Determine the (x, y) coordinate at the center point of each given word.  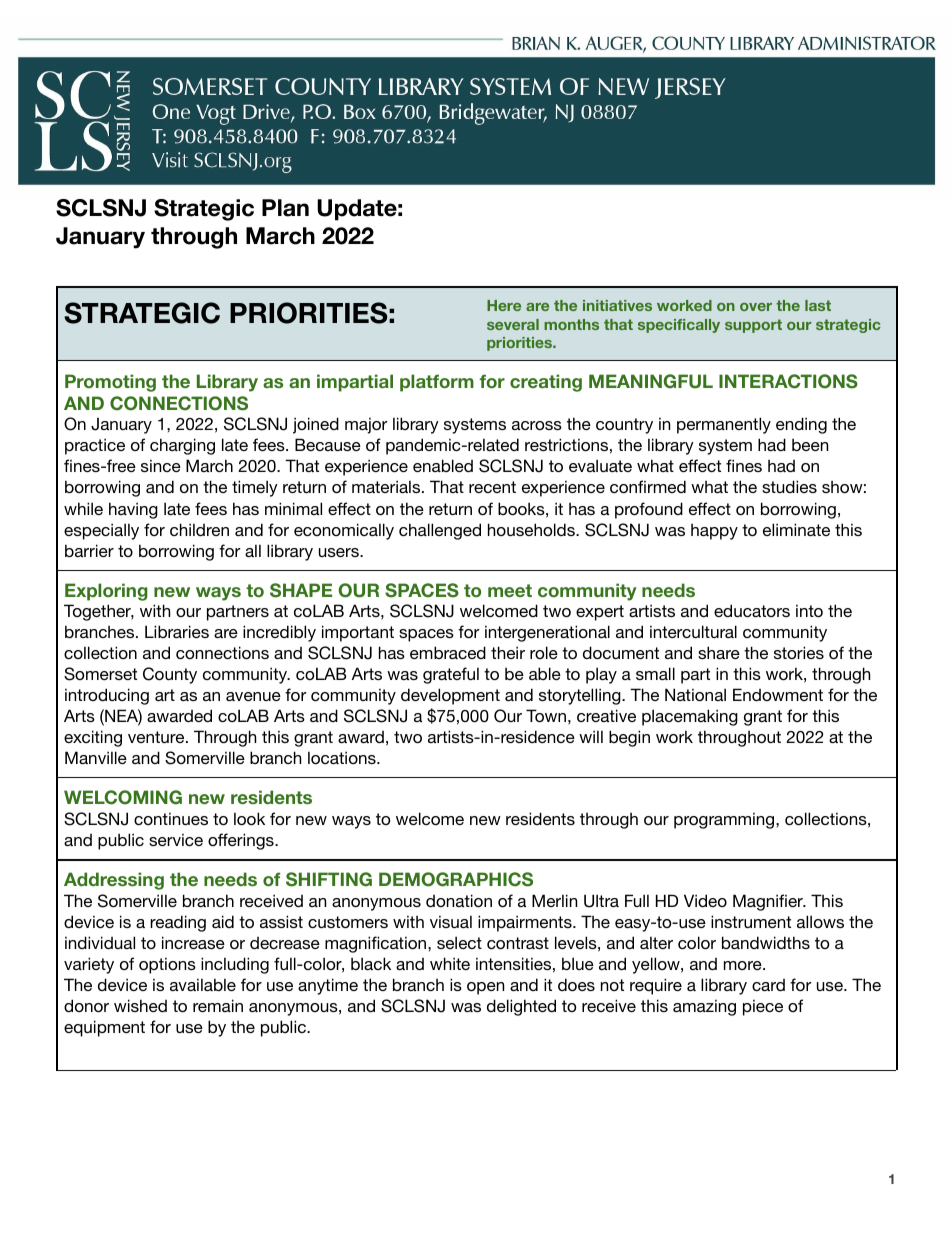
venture (157, 737)
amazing (704, 1007)
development (450, 696)
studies (789, 486)
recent (492, 487)
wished (140, 1005)
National (695, 694)
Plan (285, 208)
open (485, 988)
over (756, 307)
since (161, 465)
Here (504, 305)
